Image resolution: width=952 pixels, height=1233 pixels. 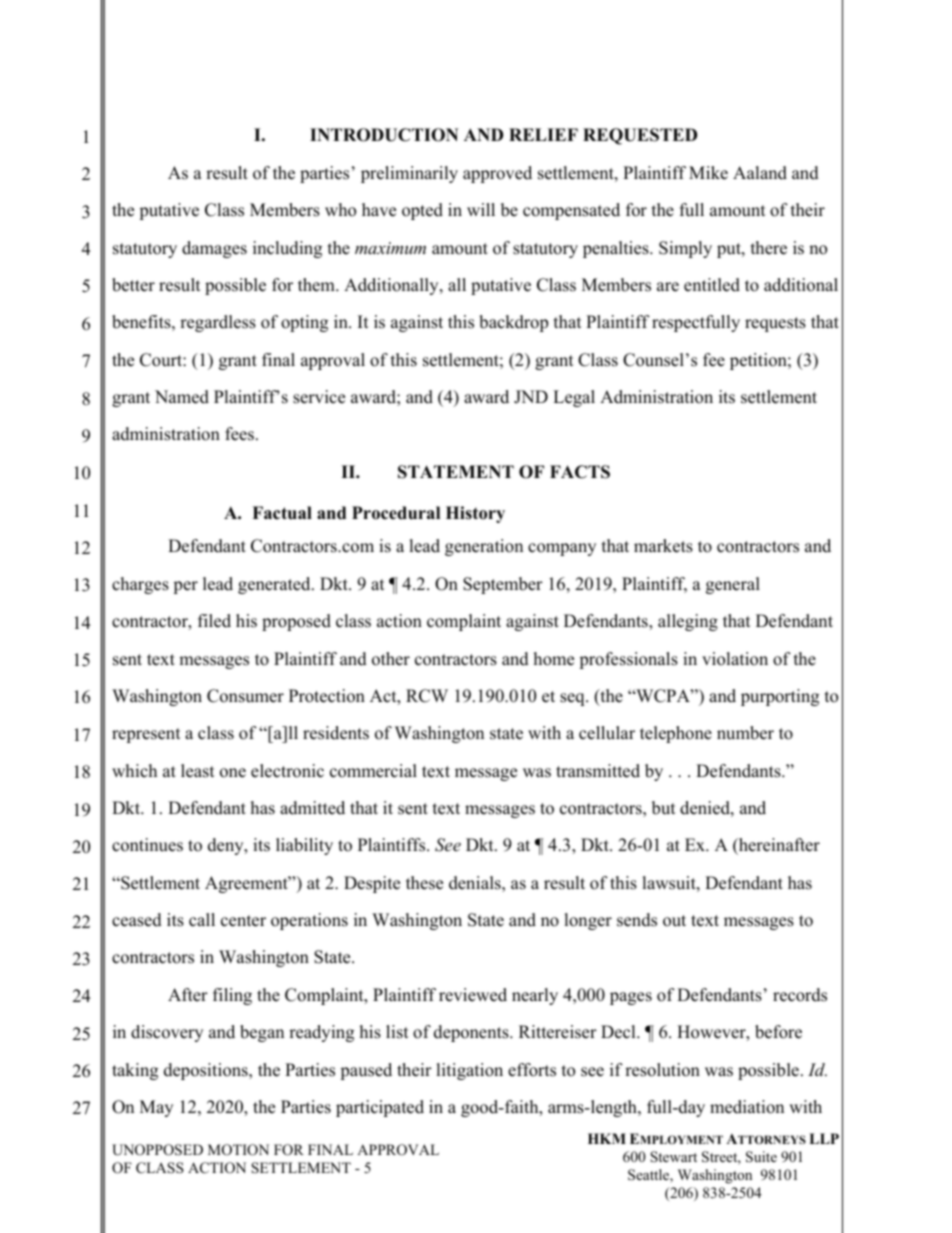 I want to click on Mike, so click(x=708, y=173).
